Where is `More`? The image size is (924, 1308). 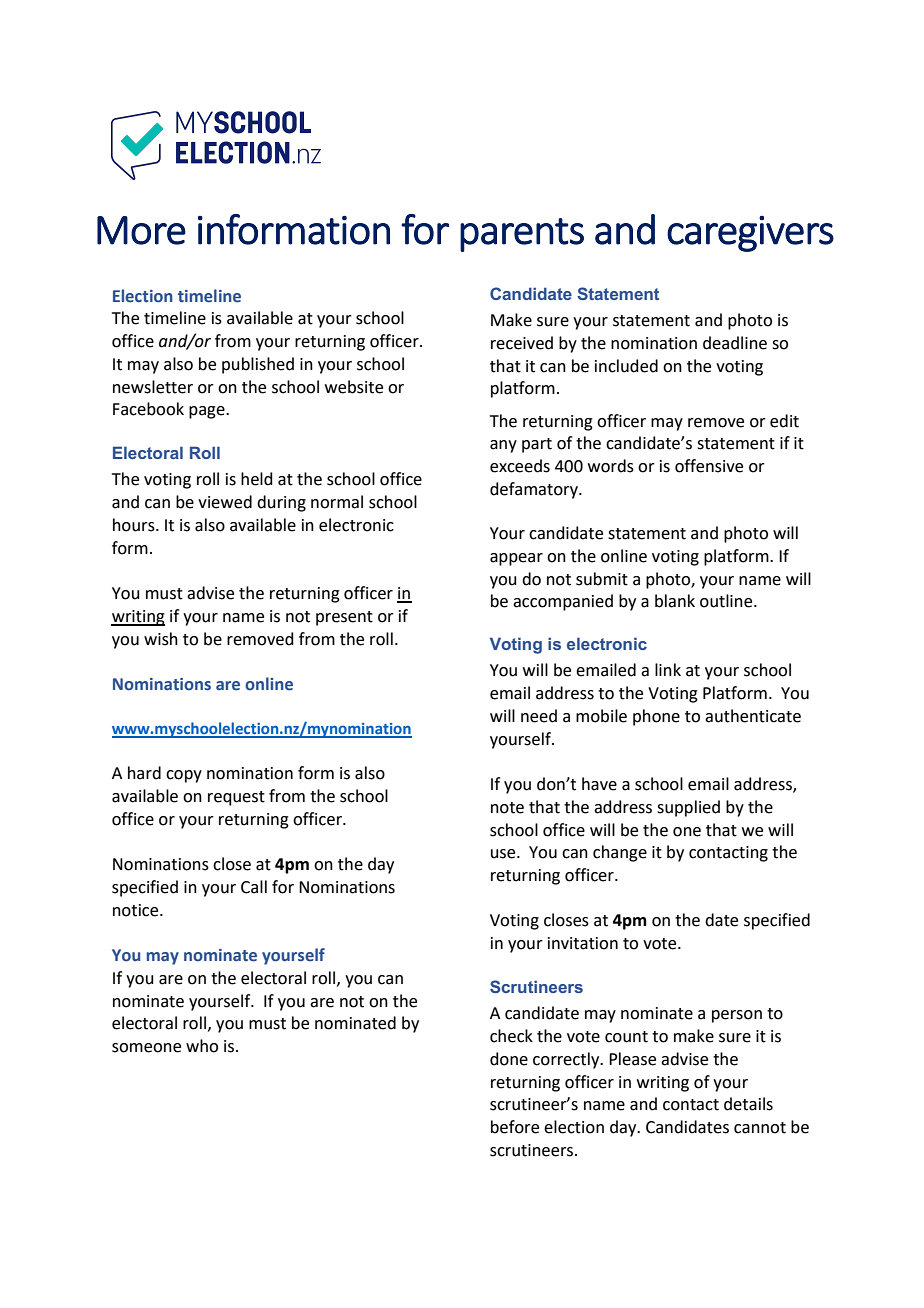
More is located at coordinates (141, 230).
